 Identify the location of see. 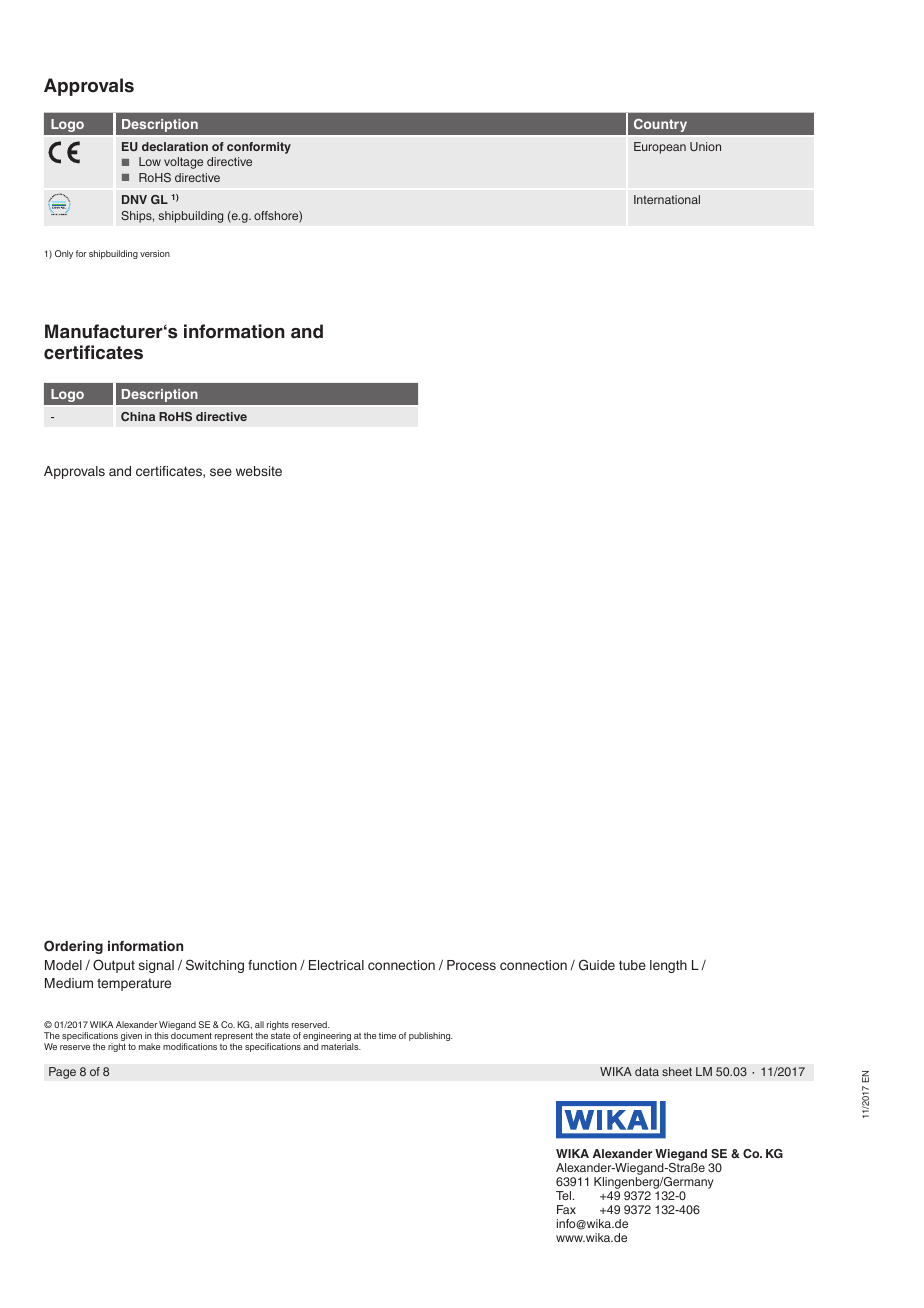
(221, 472).
